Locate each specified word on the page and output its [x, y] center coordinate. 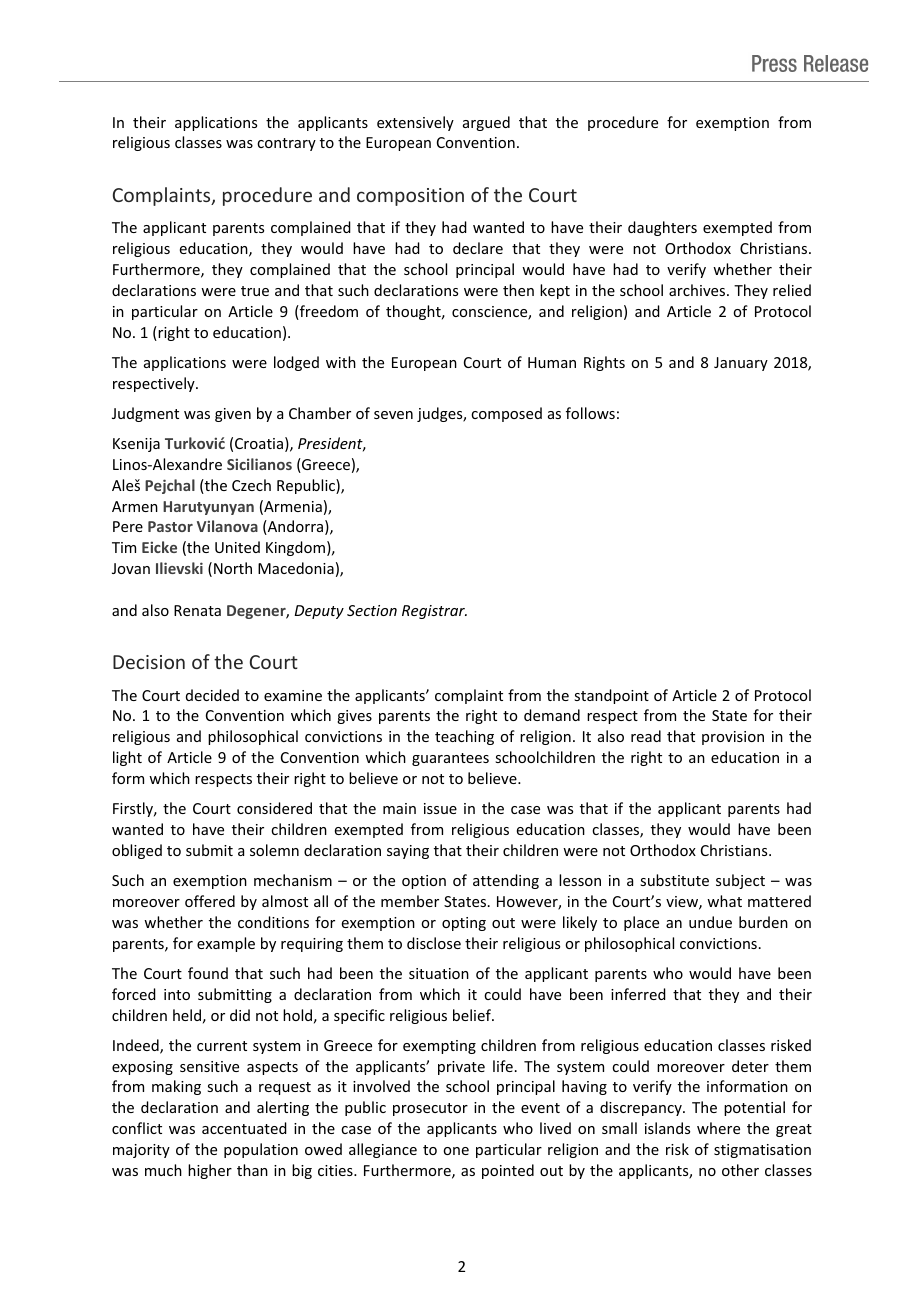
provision [733, 738]
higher [210, 1171]
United [237, 547]
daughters [662, 228]
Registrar [434, 612]
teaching [464, 737]
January [741, 364]
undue [710, 922]
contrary [286, 144]
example [226, 944]
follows [590, 413]
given [233, 415]
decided [212, 695]
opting [464, 924]
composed [506, 414]
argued [486, 123]
